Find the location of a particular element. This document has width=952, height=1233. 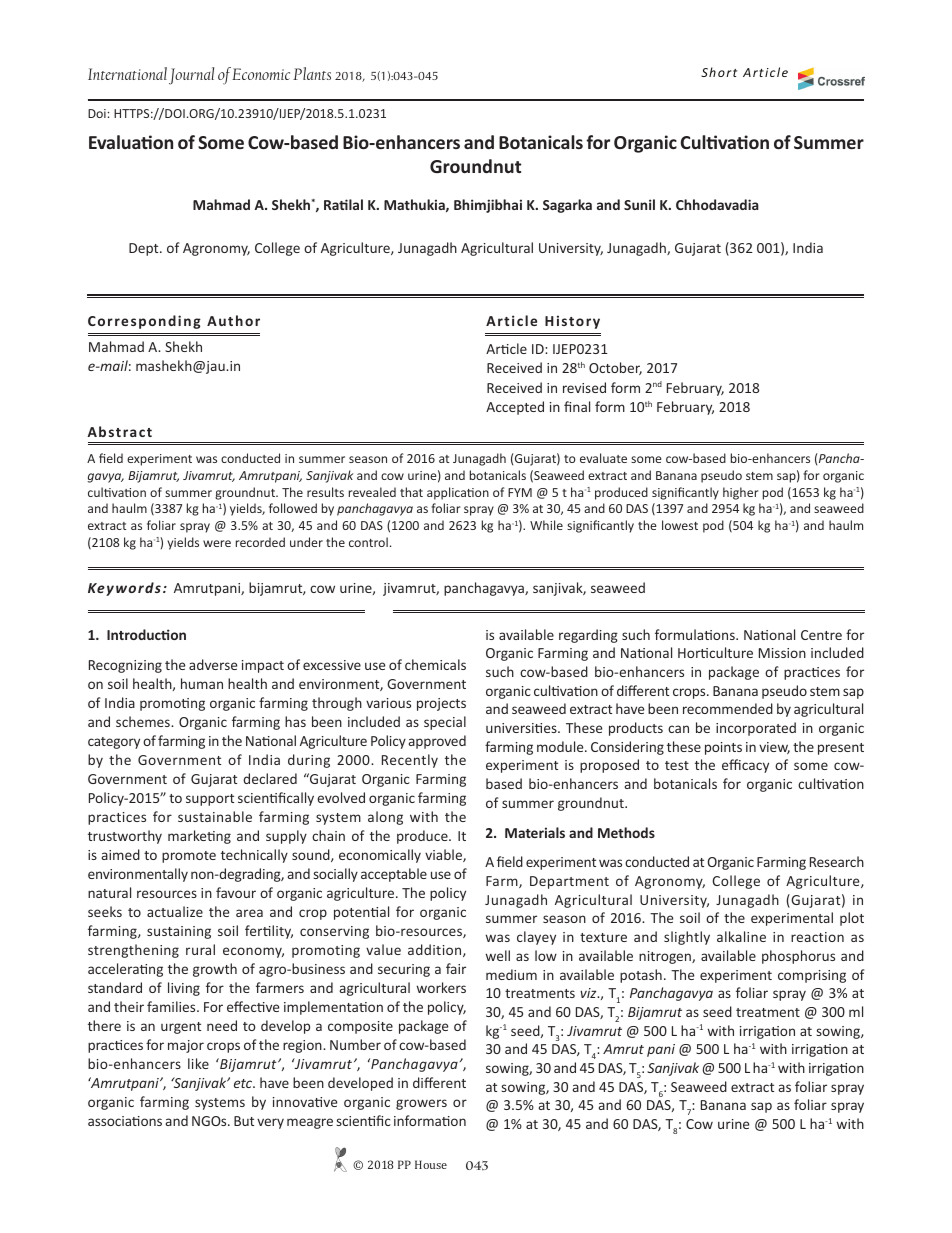

Journal is located at coordinates (191, 76).
